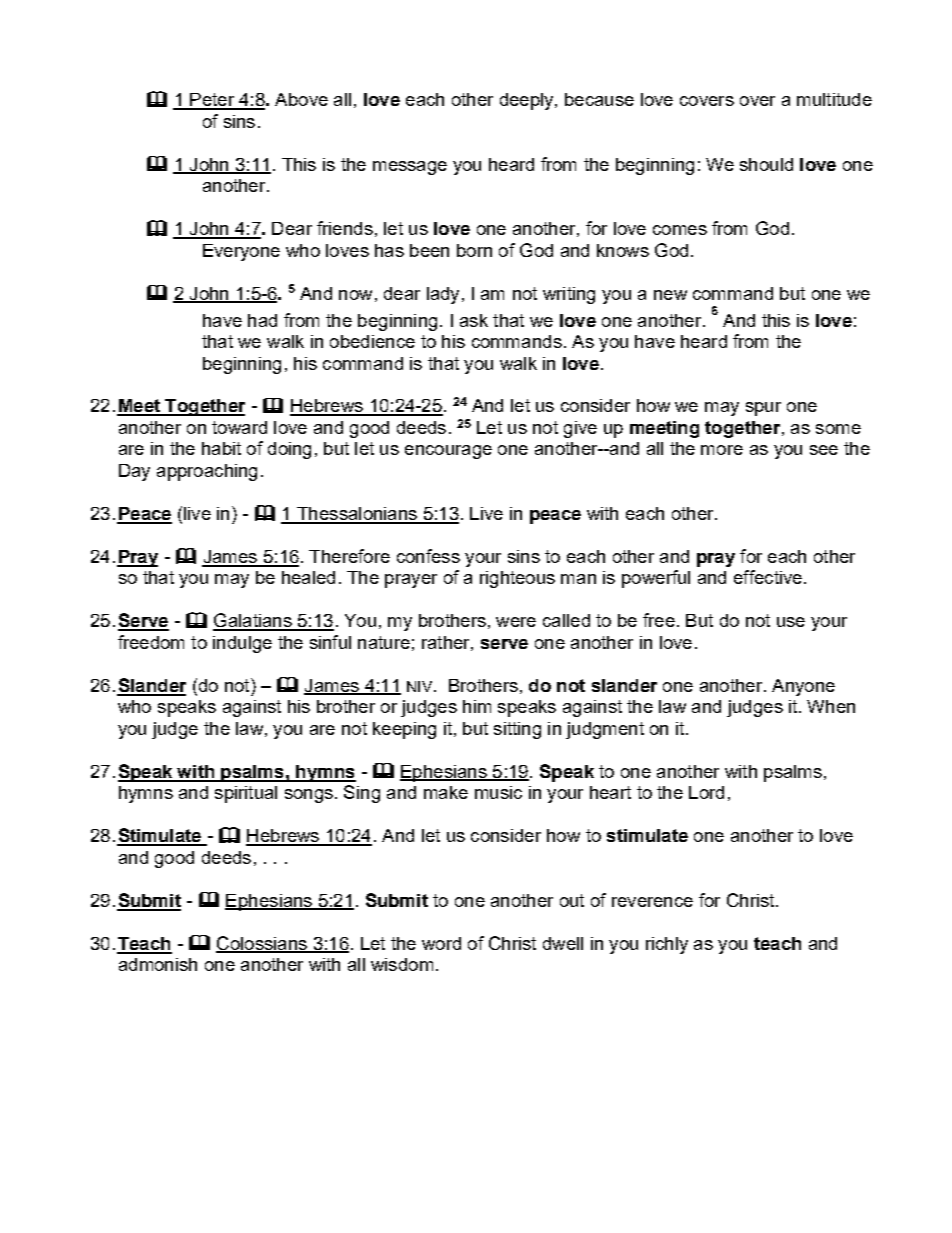  What do you see at coordinates (528, 101) in the screenshot?
I see `deeply` at bounding box center [528, 101].
